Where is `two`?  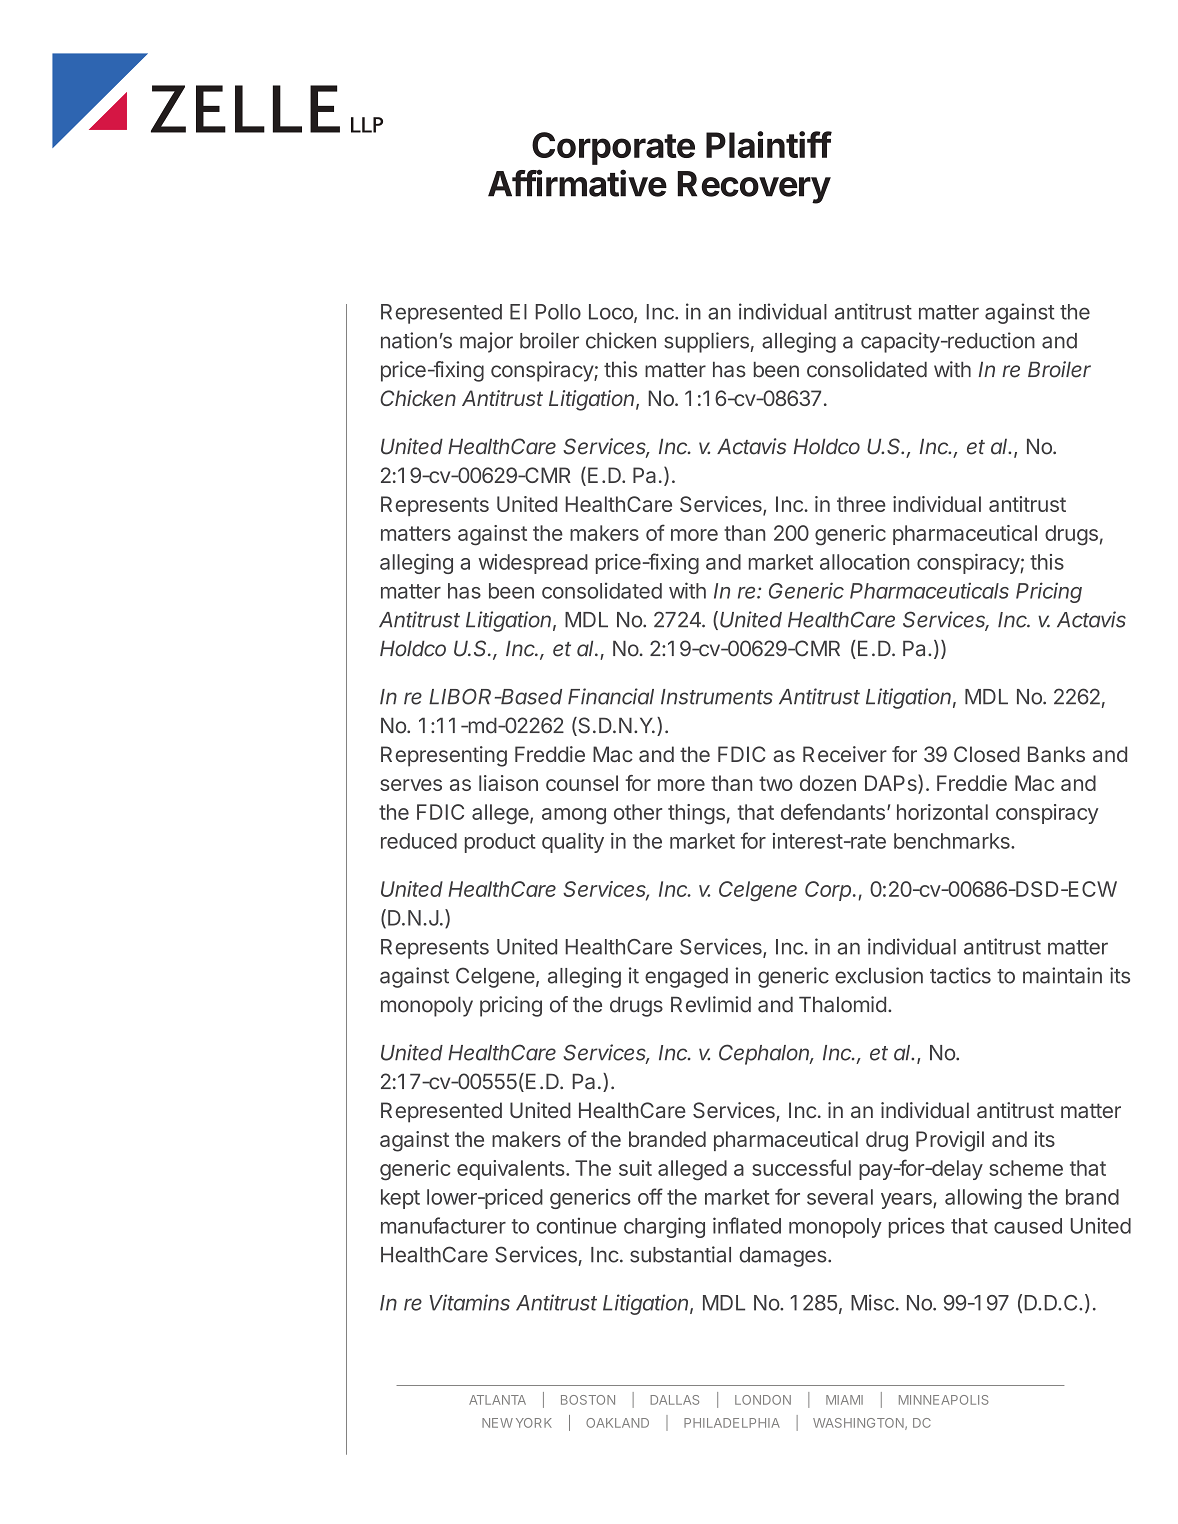
two is located at coordinates (776, 783).
